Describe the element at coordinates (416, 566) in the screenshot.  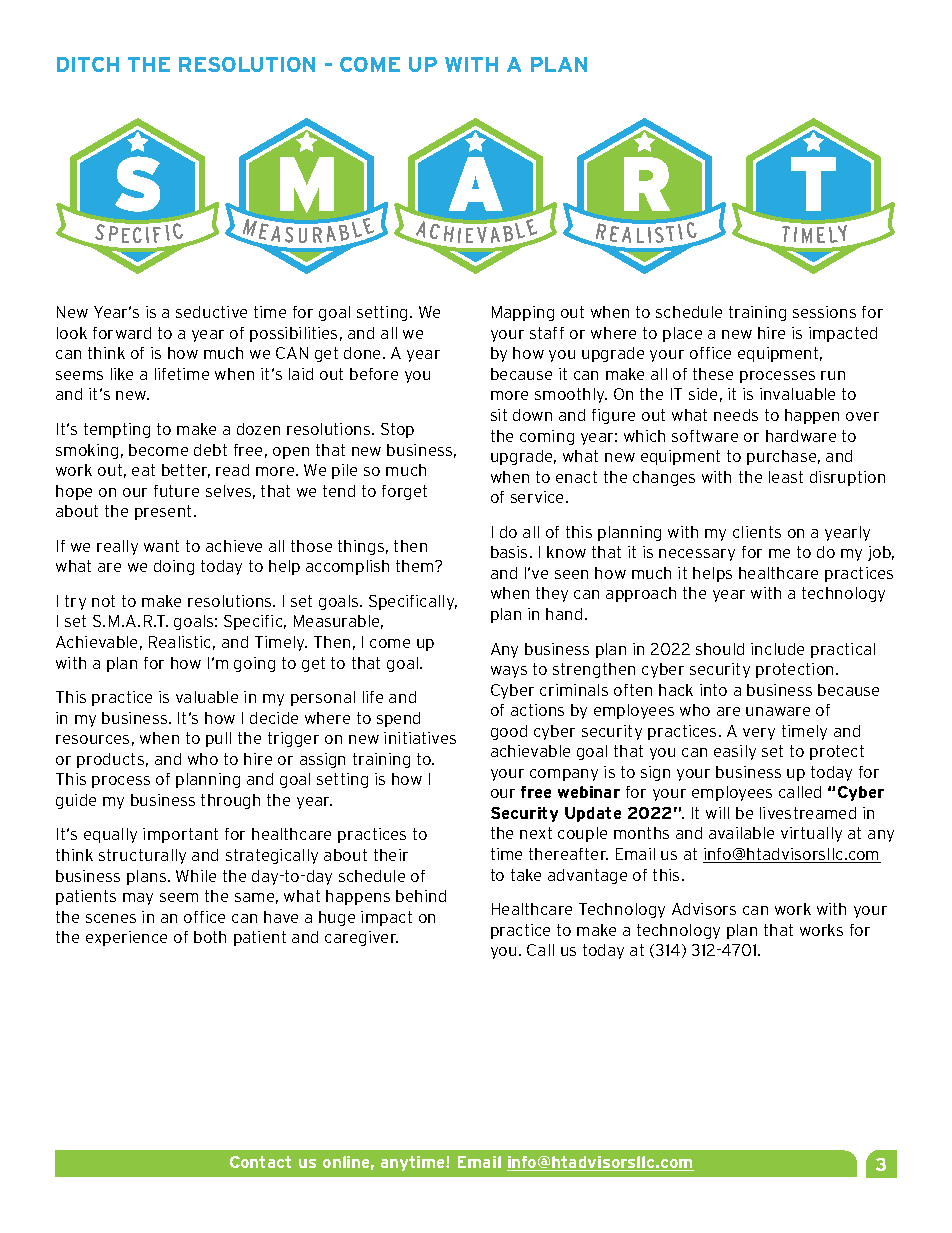
I see `them` at that location.
